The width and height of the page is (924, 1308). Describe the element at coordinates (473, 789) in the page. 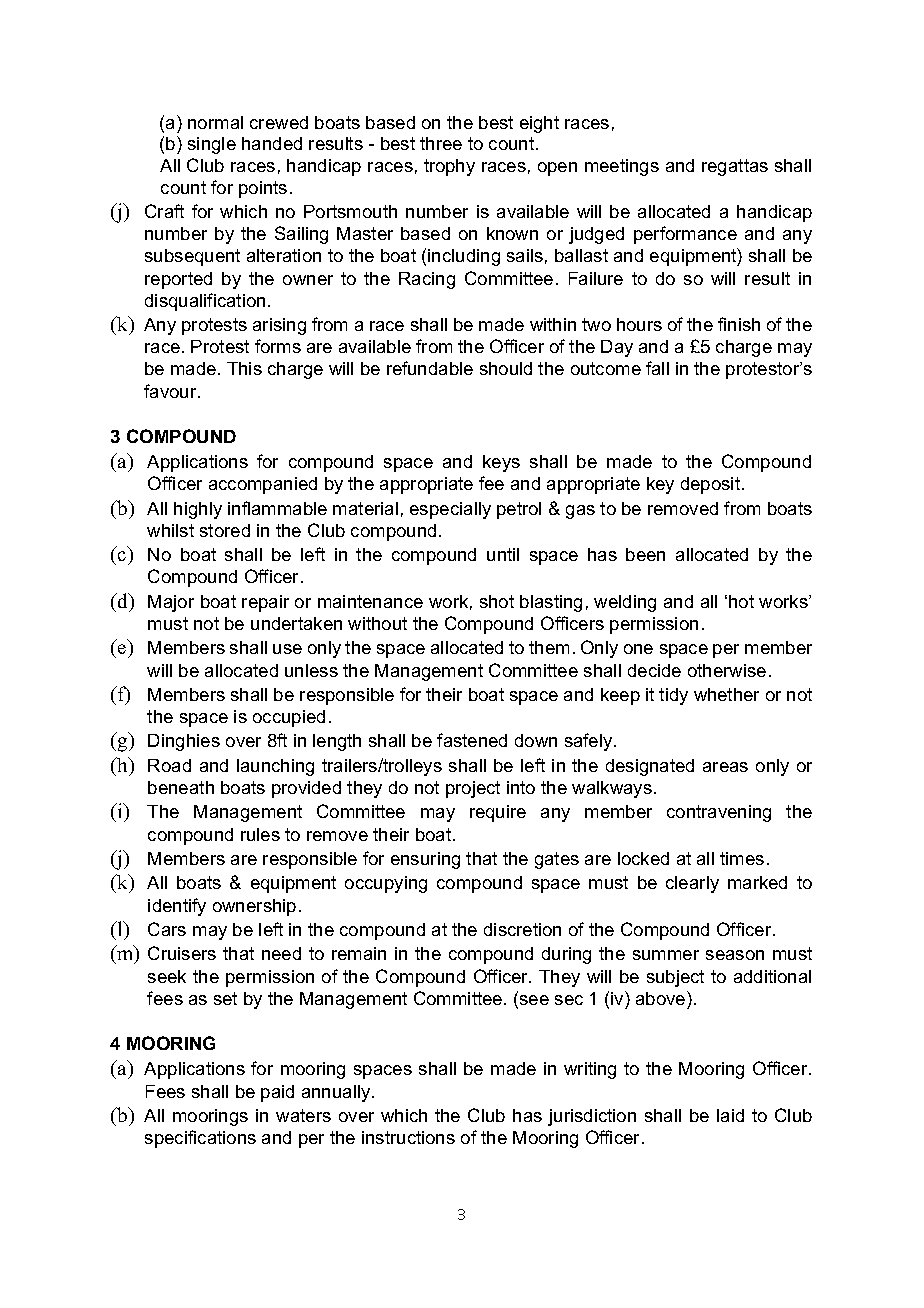

I see `project` at that location.
